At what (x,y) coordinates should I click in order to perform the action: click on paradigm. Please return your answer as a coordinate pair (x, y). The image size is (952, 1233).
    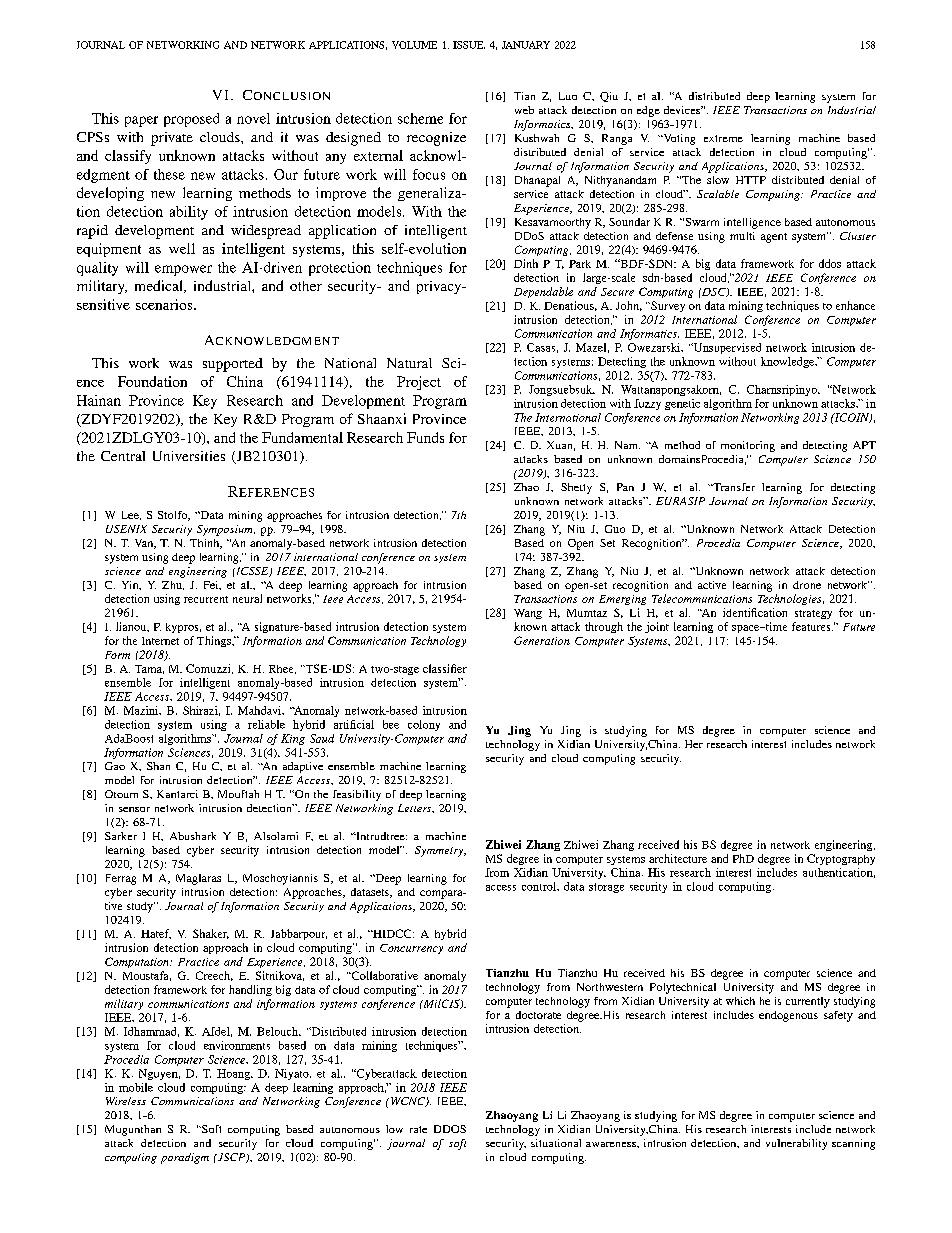
    Looking at the image, I should click on (185, 1158).
